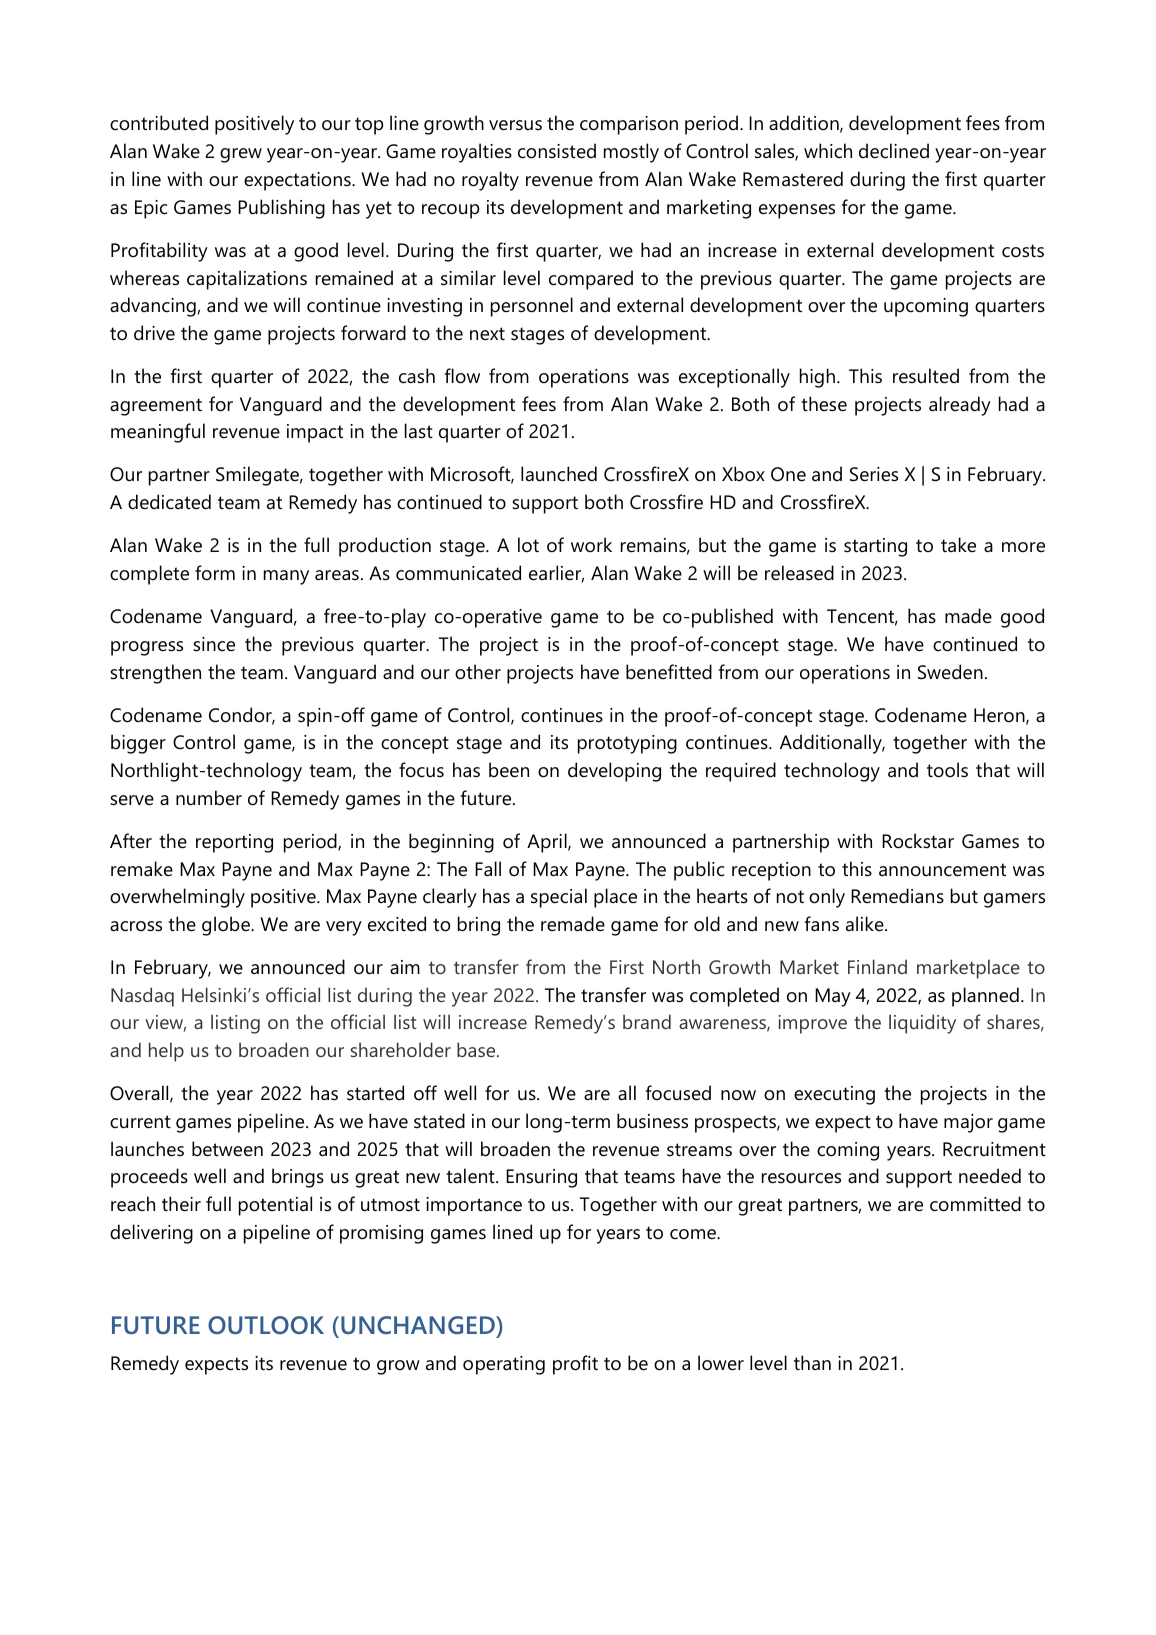 The height and width of the screenshot is (1635, 1156). What do you see at coordinates (866, 923) in the screenshot?
I see `alike` at bounding box center [866, 923].
